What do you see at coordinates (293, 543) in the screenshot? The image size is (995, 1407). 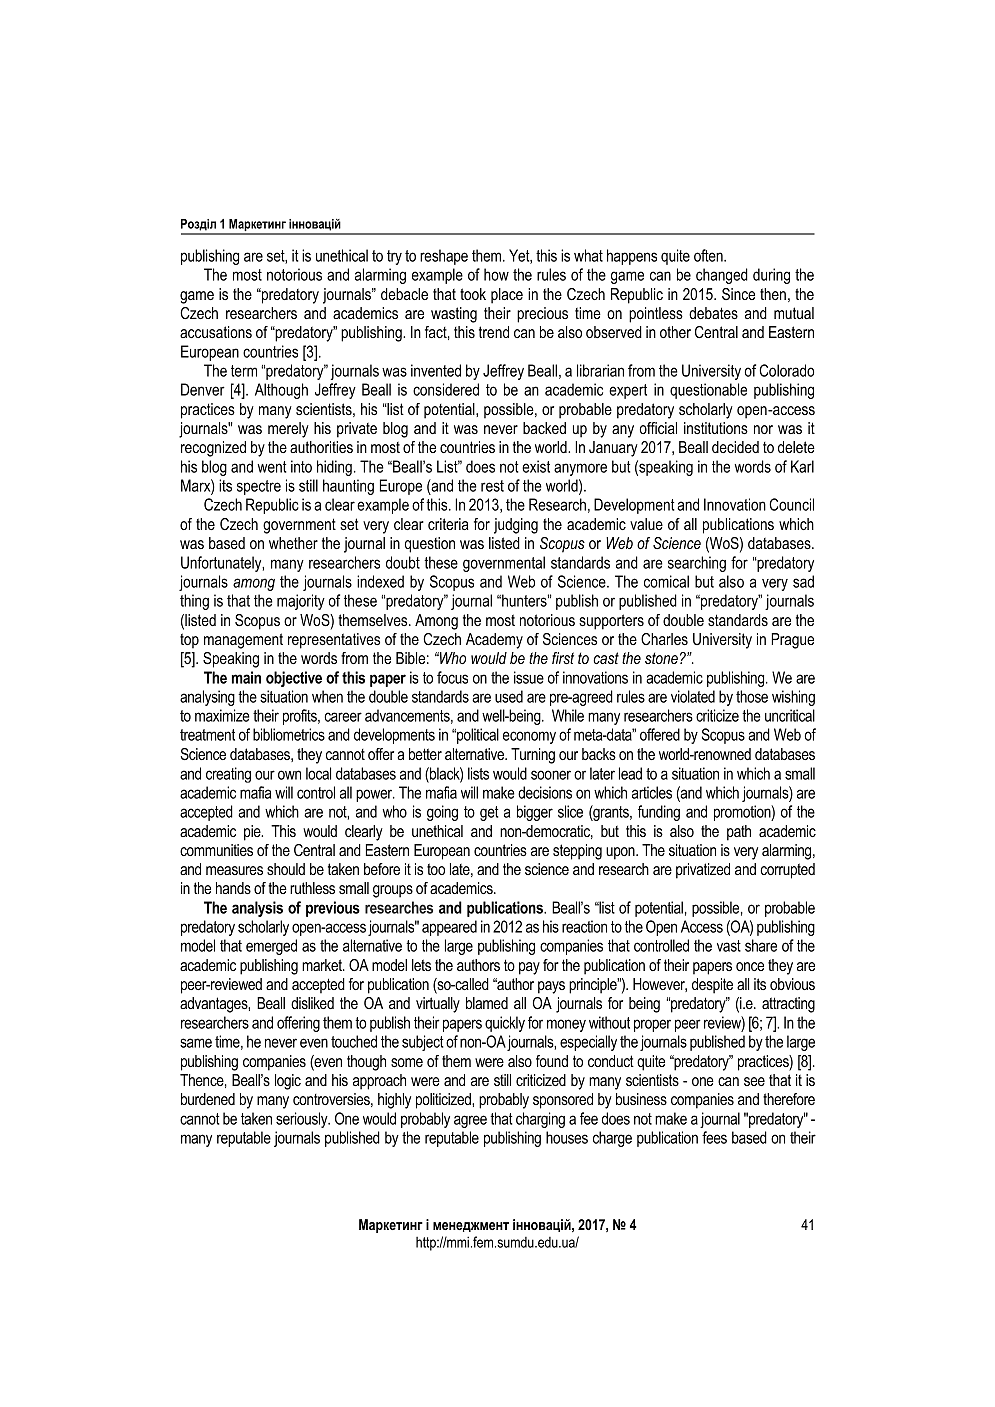 I see `whether` at bounding box center [293, 543].
